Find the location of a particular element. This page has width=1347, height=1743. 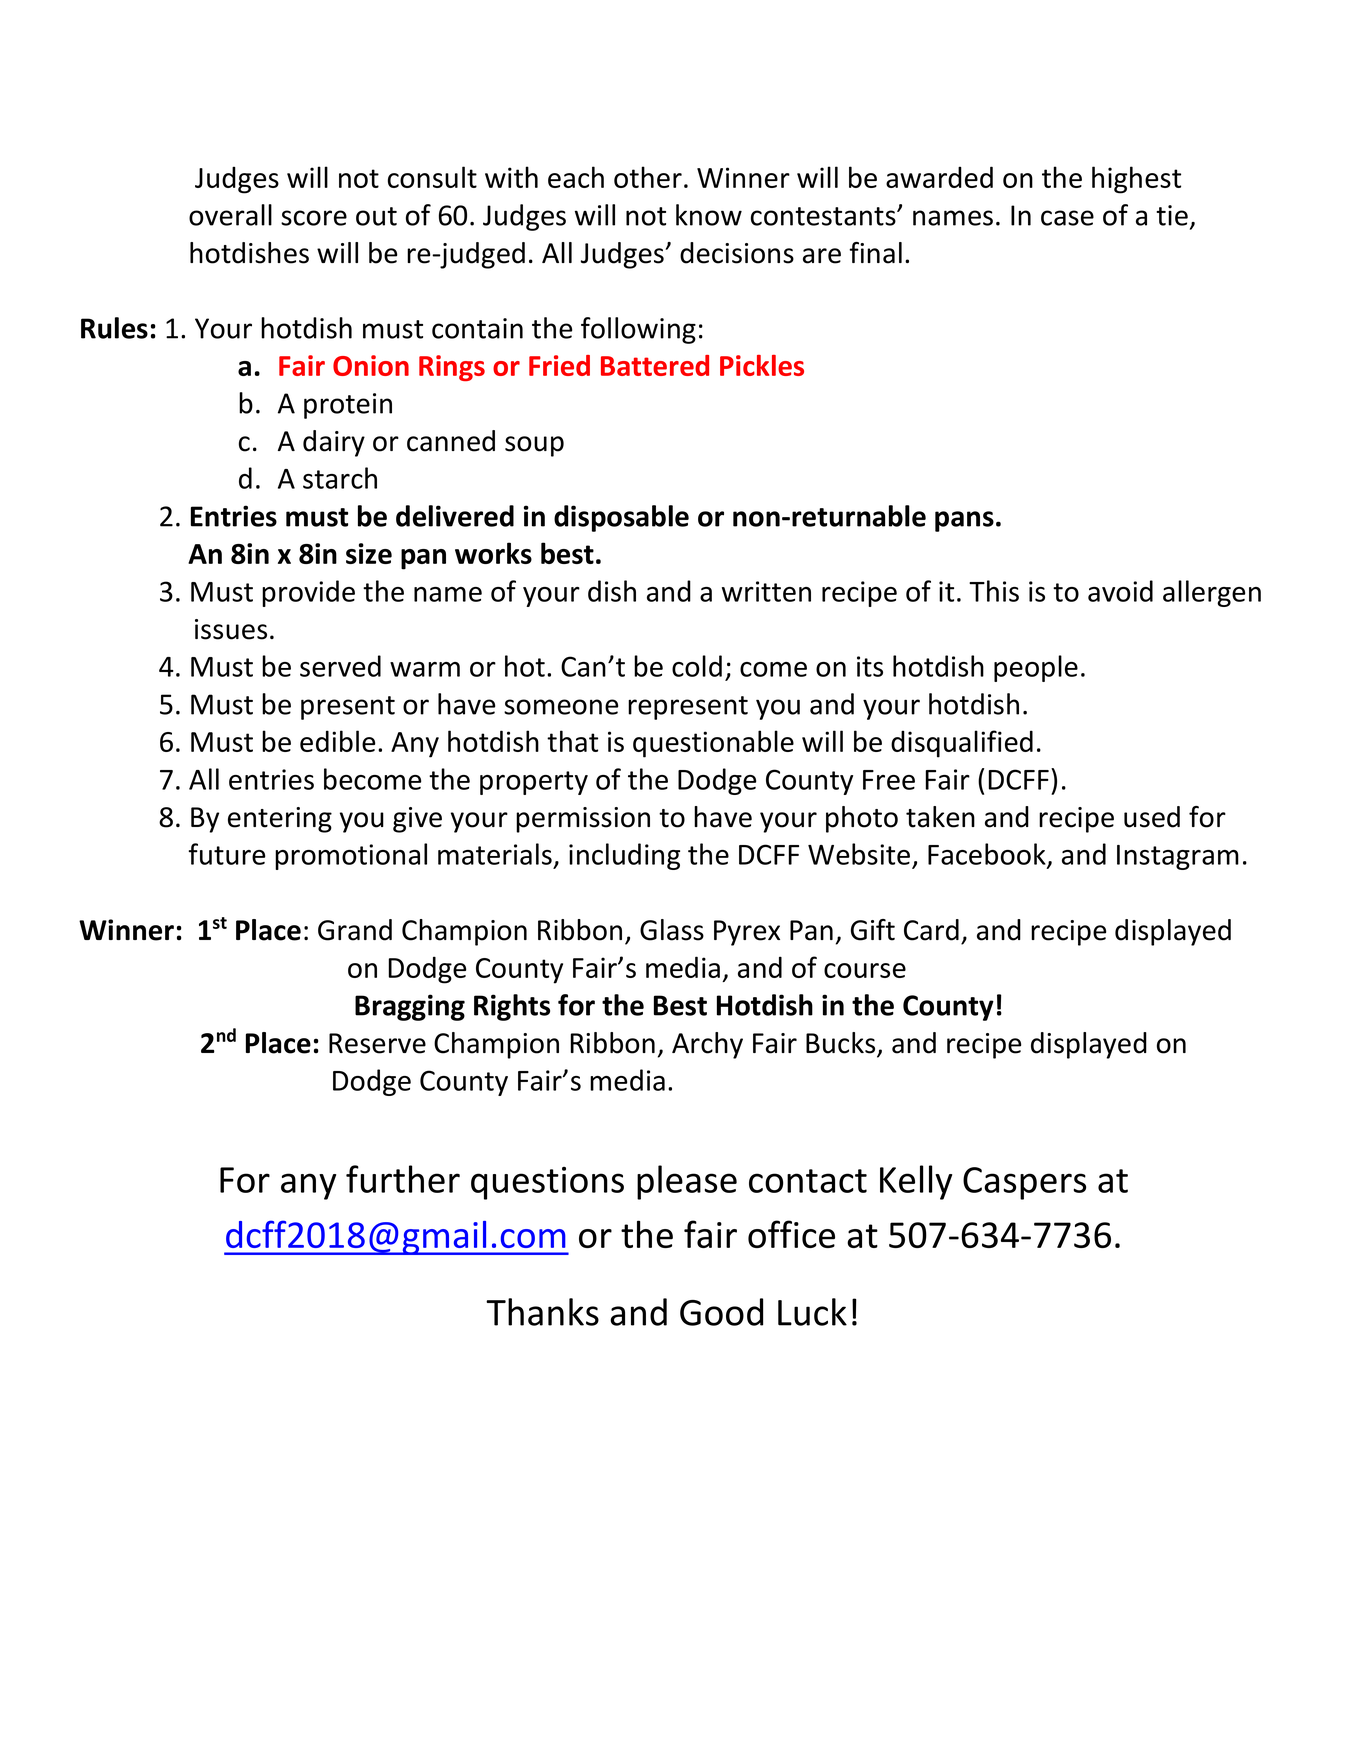

know is located at coordinates (709, 215).
